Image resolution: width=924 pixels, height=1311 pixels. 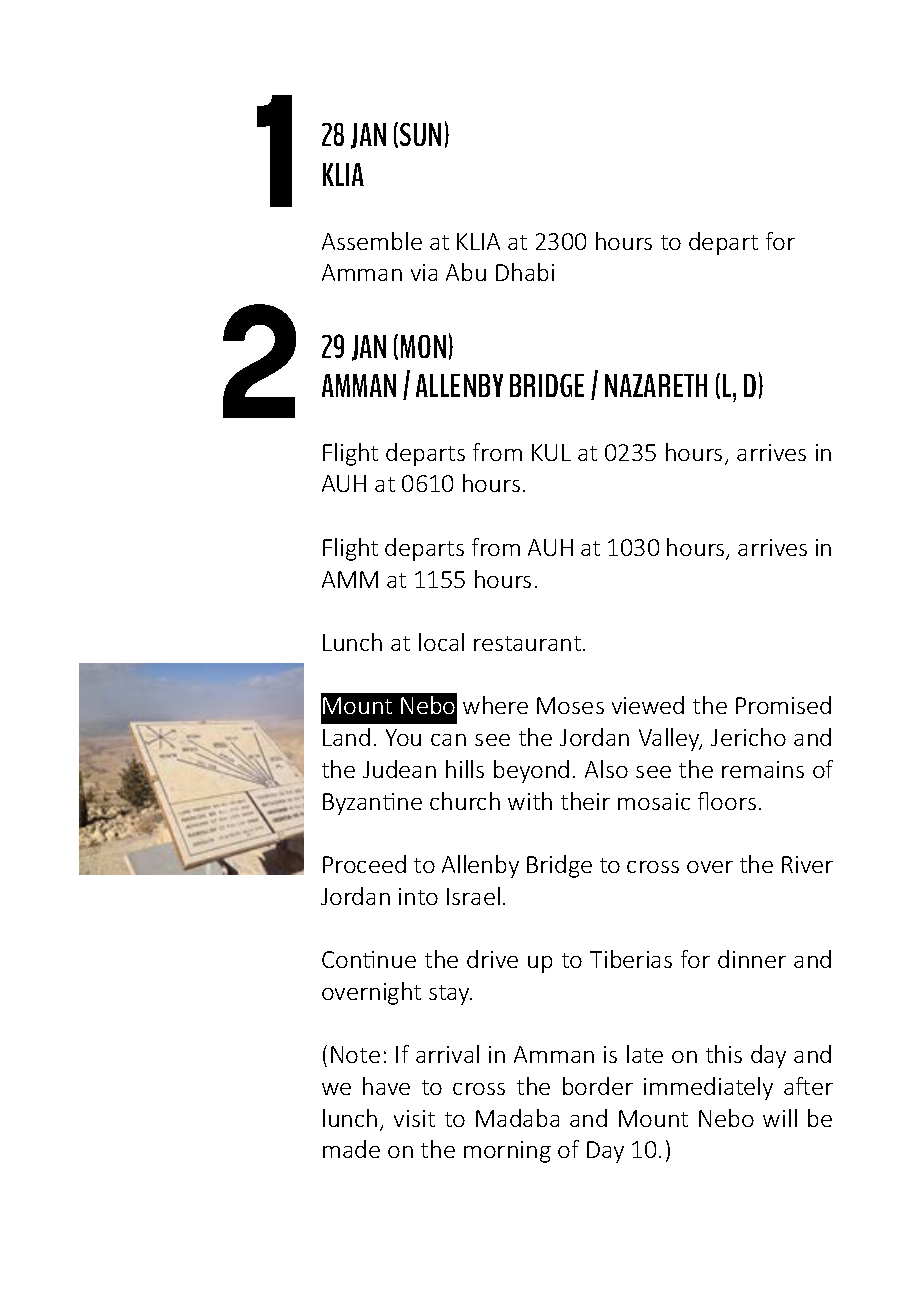 I want to click on NAZARETH, so click(x=656, y=385).
